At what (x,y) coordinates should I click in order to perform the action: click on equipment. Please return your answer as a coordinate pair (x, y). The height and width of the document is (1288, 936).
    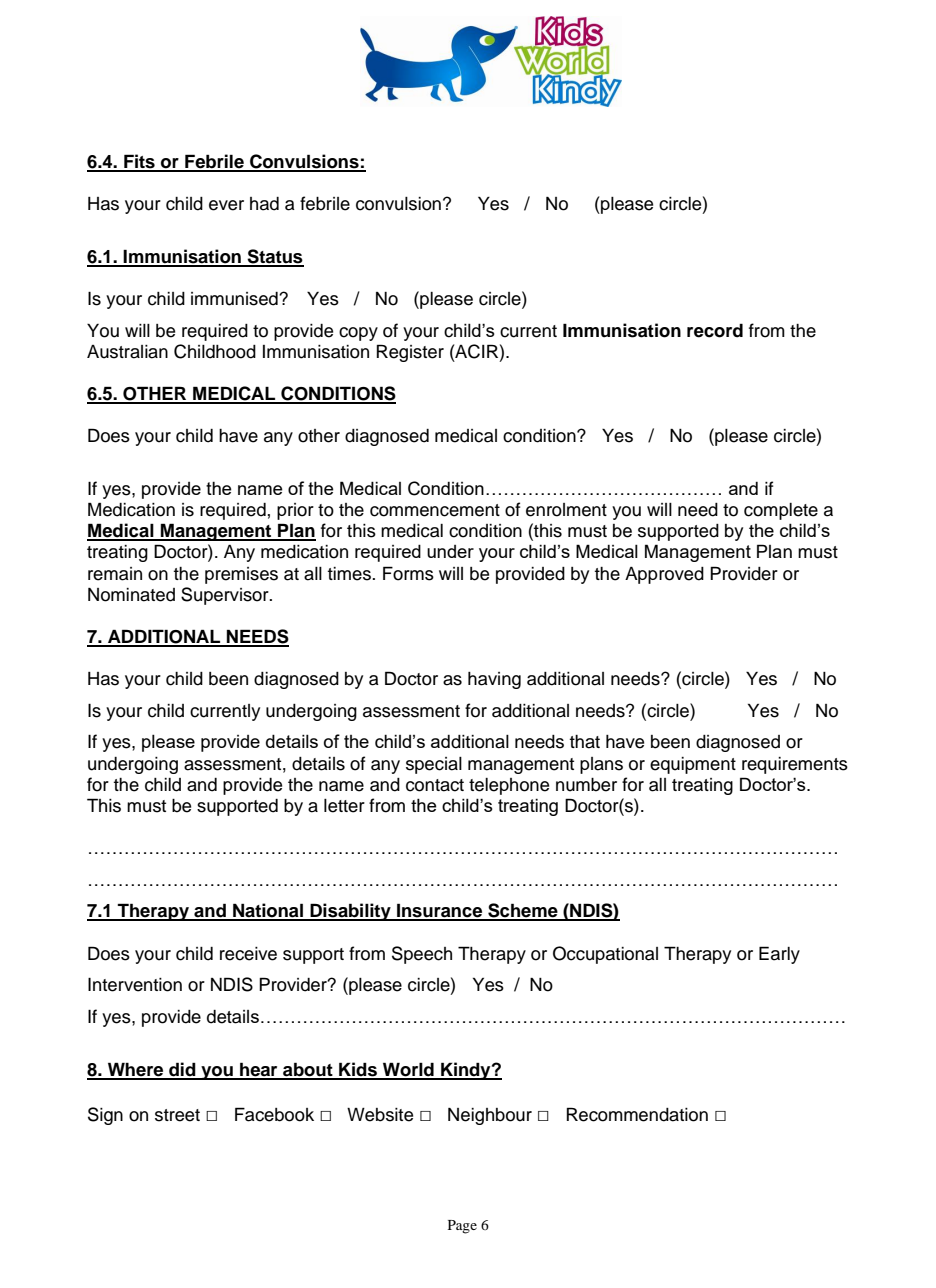
    Looking at the image, I should click on (693, 765).
